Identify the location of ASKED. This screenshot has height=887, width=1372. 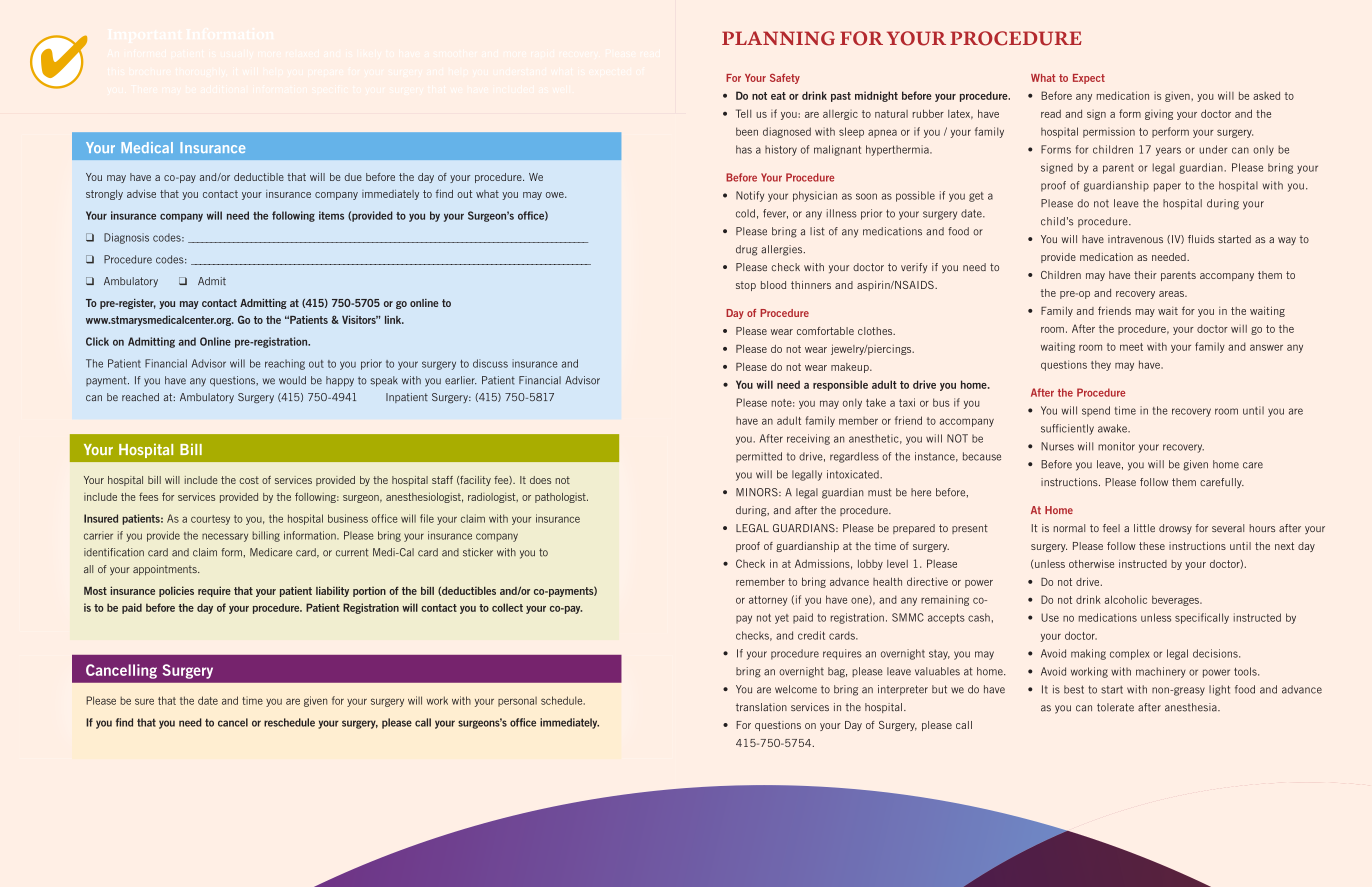
(1266, 96).
